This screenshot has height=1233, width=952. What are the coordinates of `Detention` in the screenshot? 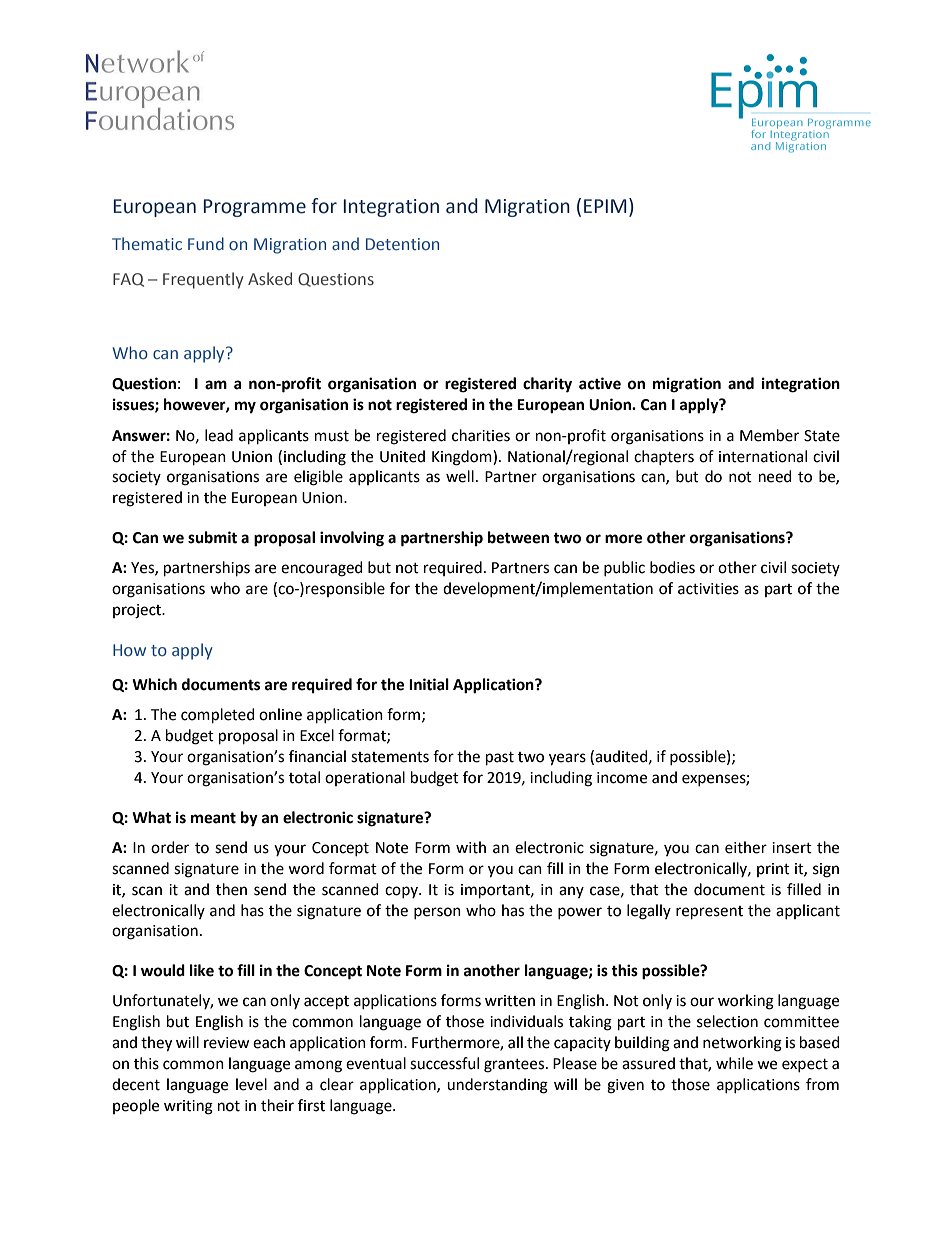 It's located at (402, 244).
